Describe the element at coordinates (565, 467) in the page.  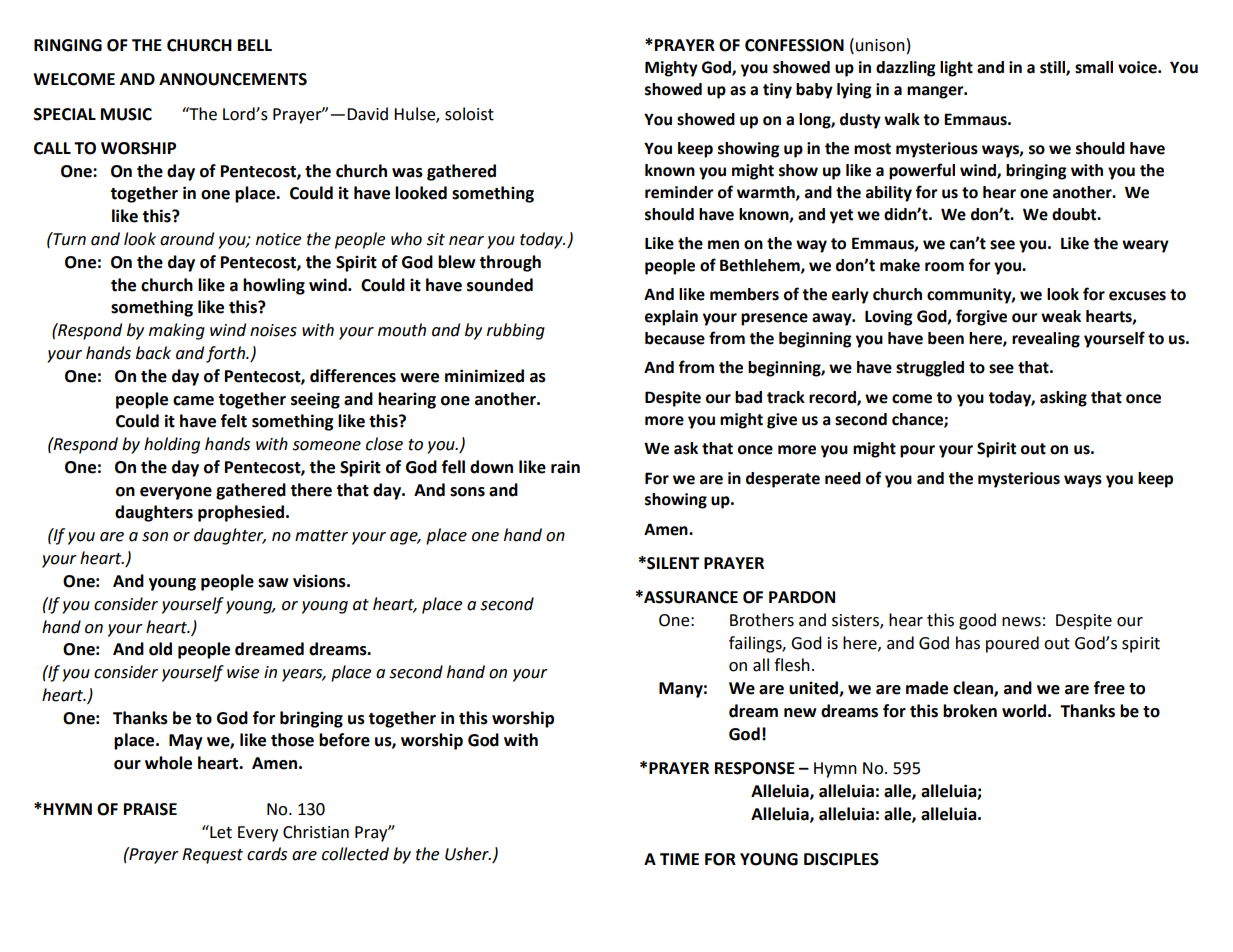
I see `rain` at that location.
